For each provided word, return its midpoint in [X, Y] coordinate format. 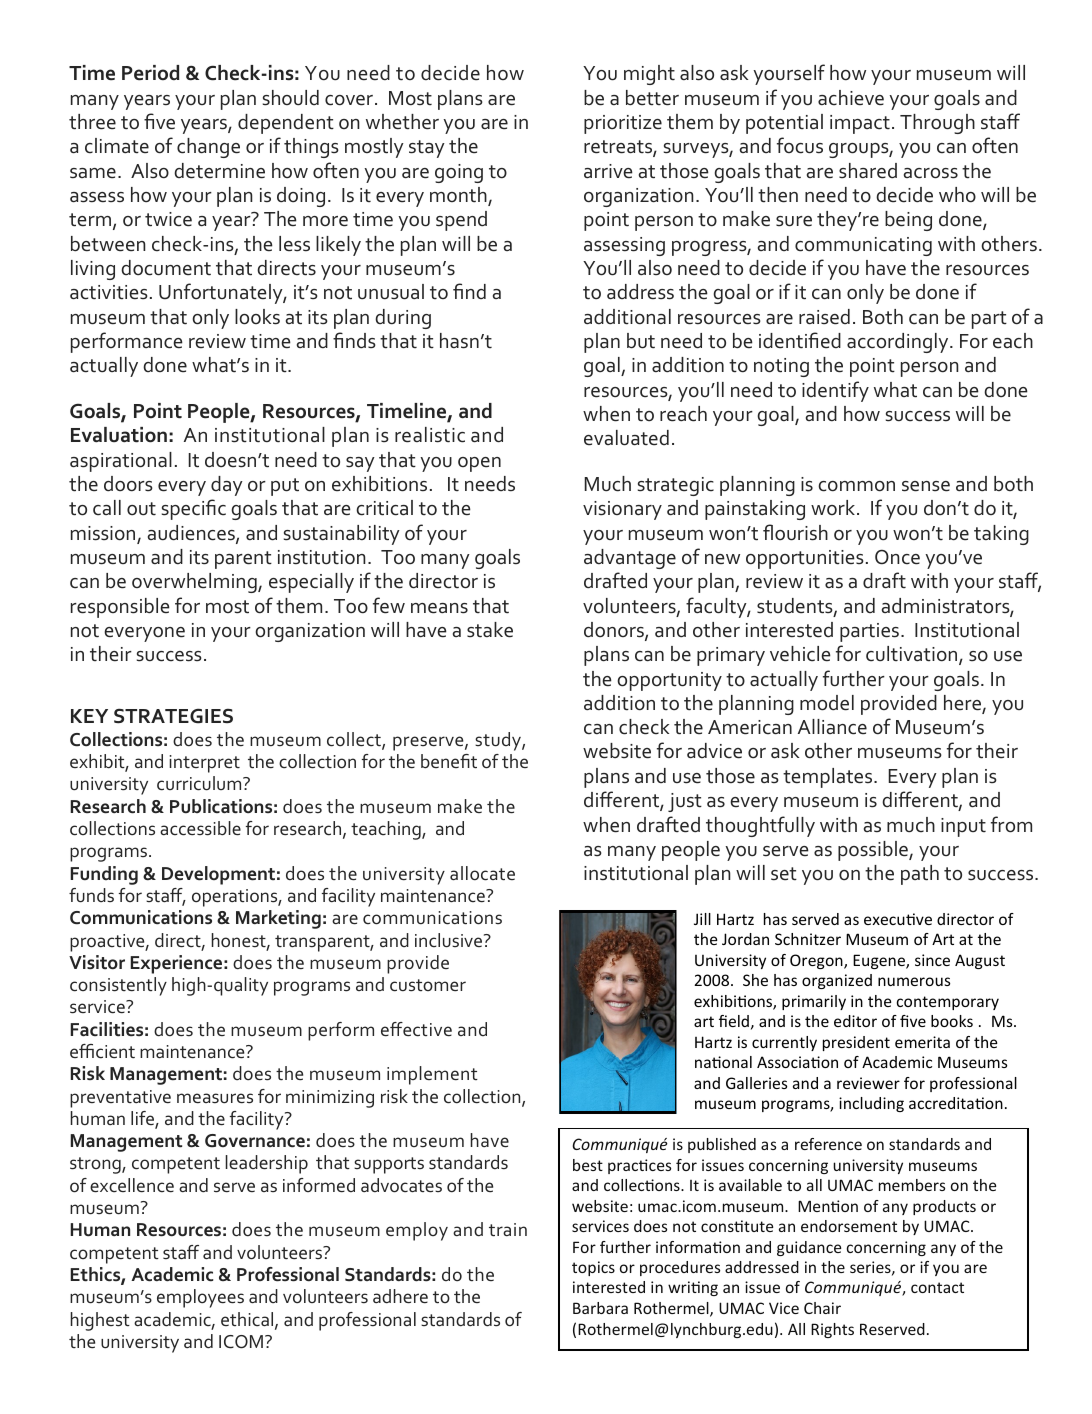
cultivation [913, 655]
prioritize [623, 124]
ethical [248, 1320]
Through [937, 124]
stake [490, 630]
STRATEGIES [173, 716]
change [208, 148]
